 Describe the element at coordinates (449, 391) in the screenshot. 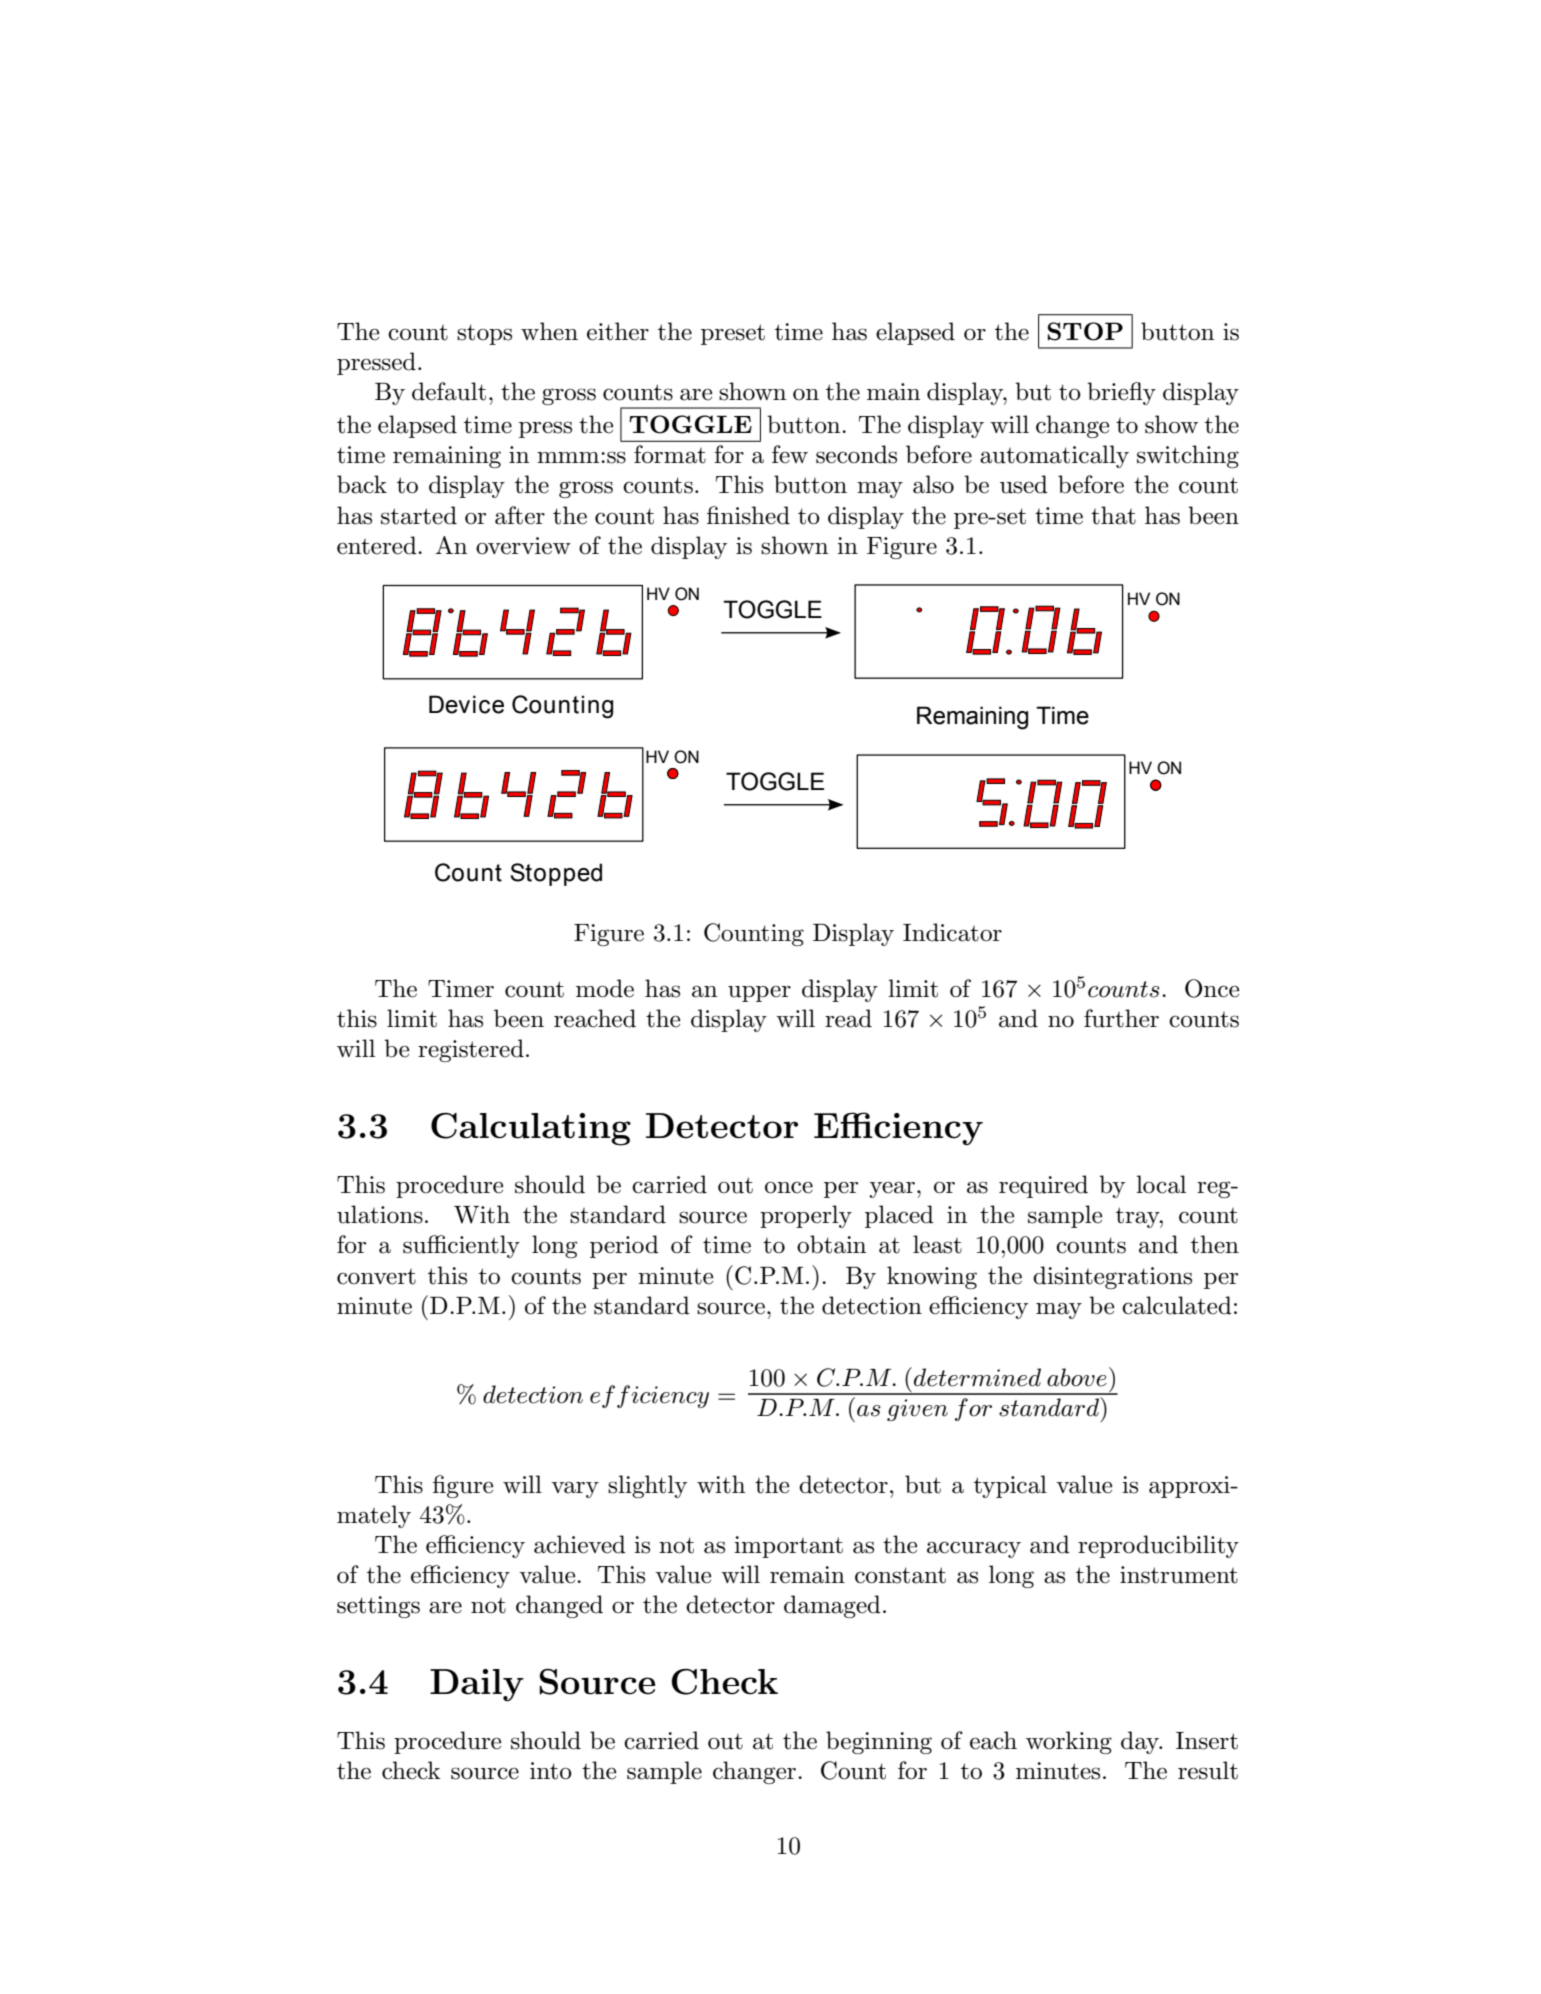

I see `default` at that location.
